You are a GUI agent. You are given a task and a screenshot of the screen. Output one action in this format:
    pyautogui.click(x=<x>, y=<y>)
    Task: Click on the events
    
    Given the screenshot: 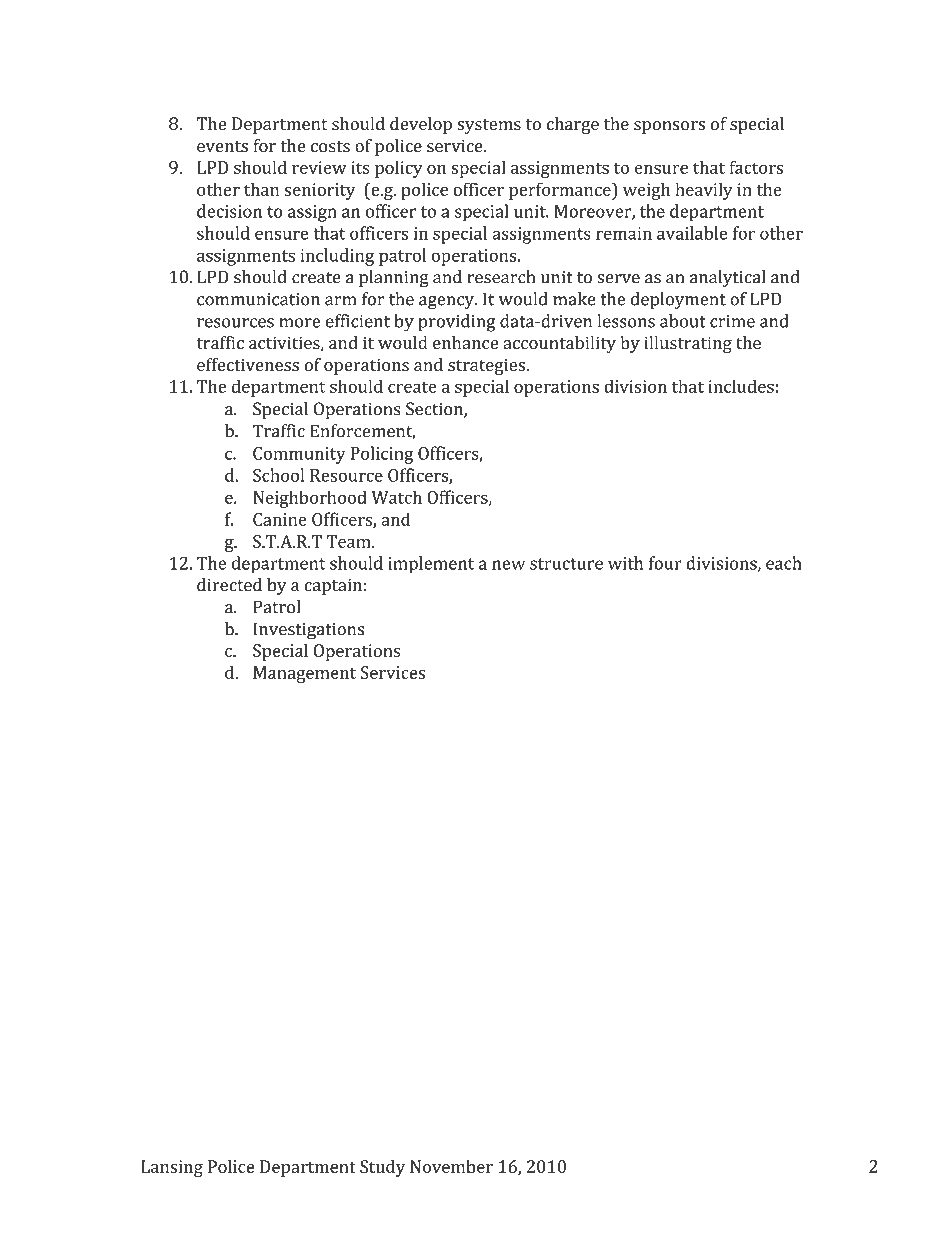 What is the action you would take?
    pyautogui.click(x=222, y=147)
